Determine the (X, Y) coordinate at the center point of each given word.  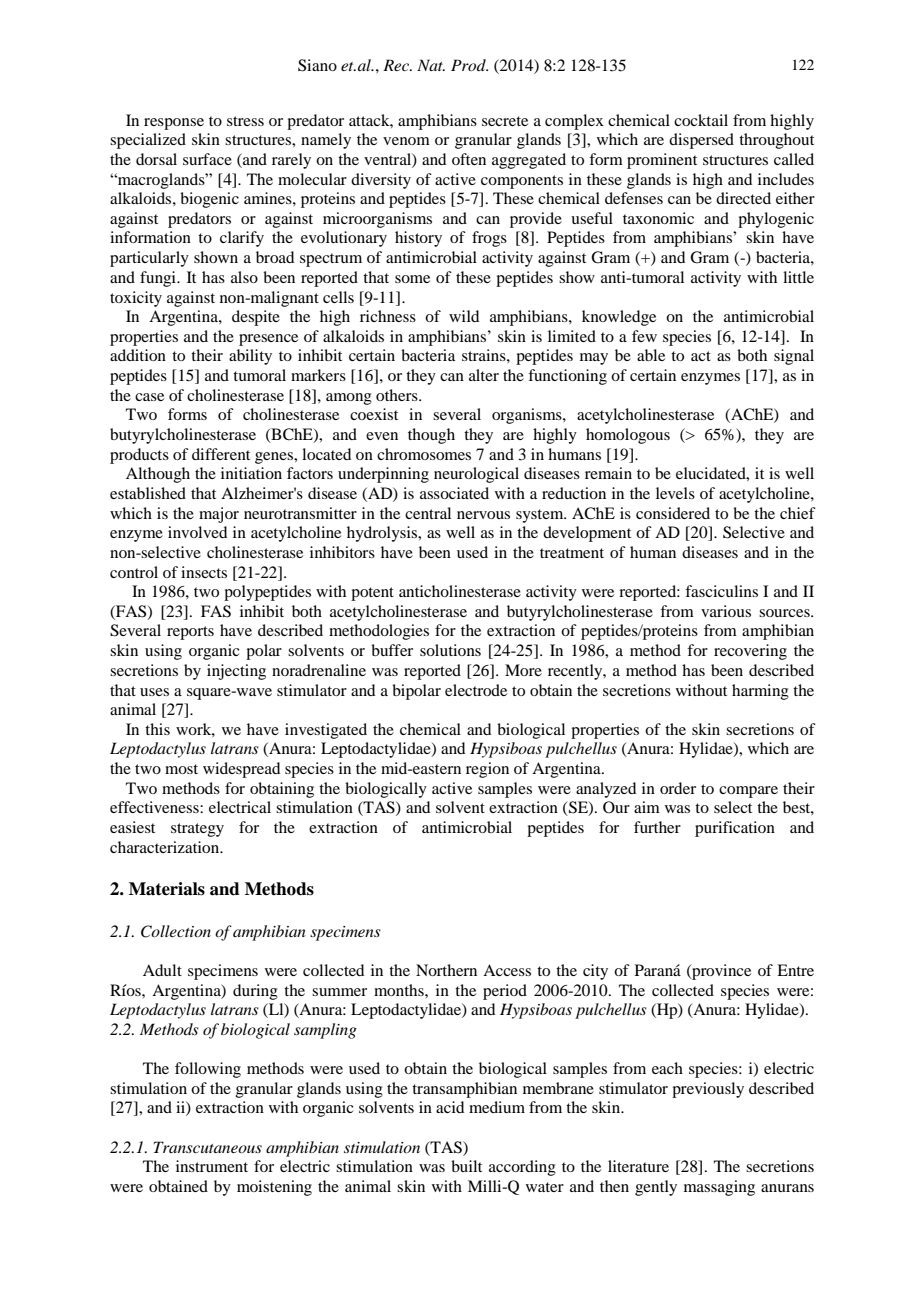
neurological (476, 475)
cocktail (701, 120)
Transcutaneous (208, 1147)
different (221, 454)
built (466, 1166)
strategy (197, 830)
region (487, 770)
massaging (719, 1188)
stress (245, 121)
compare (748, 792)
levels (675, 493)
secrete (505, 121)
